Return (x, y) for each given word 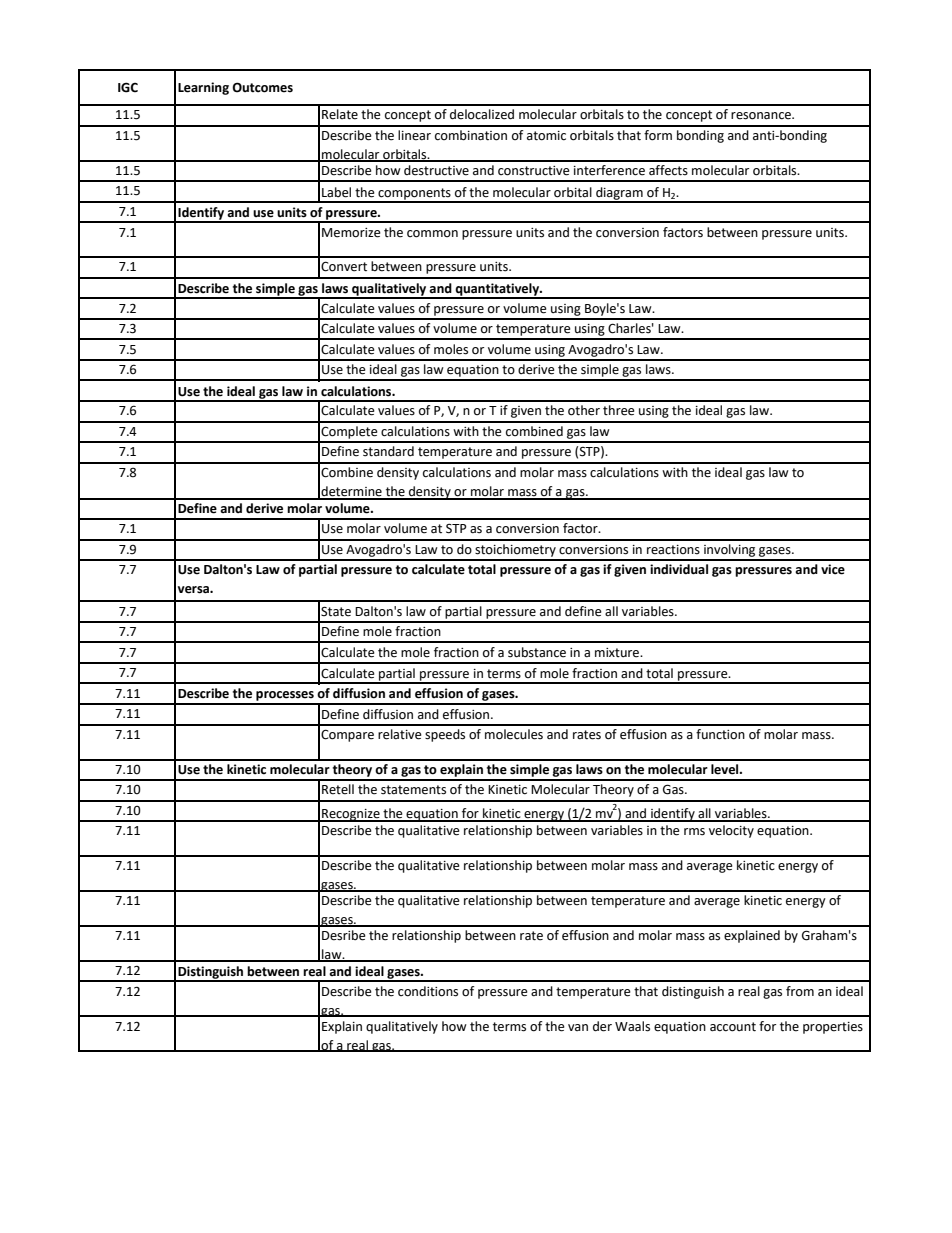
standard (388, 451)
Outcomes (262, 87)
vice (833, 569)
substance (537, 652)
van (578, 1027)
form (658, 135)
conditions (428, 991)
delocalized (482, 114)
